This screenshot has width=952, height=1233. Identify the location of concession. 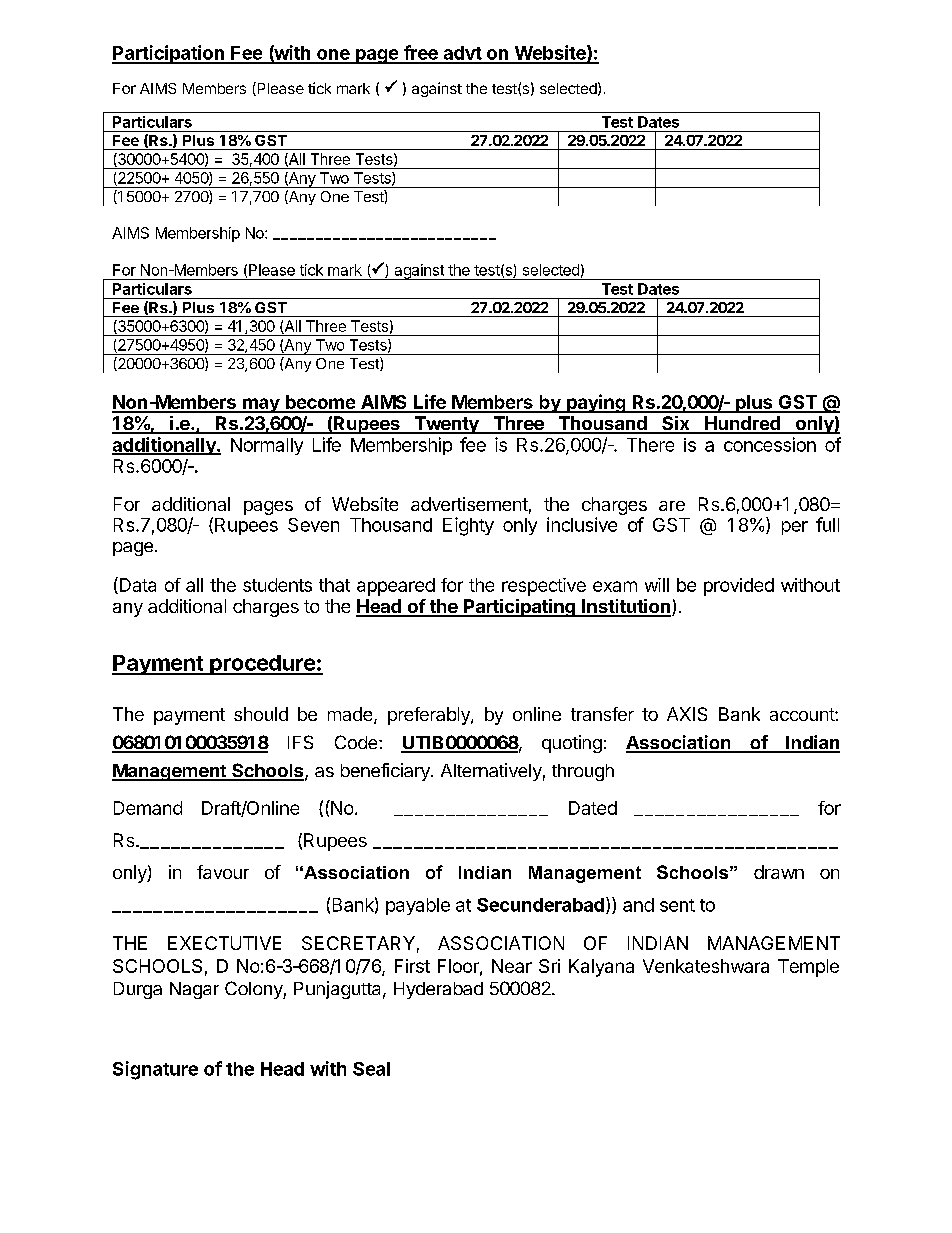
(770, 444).
